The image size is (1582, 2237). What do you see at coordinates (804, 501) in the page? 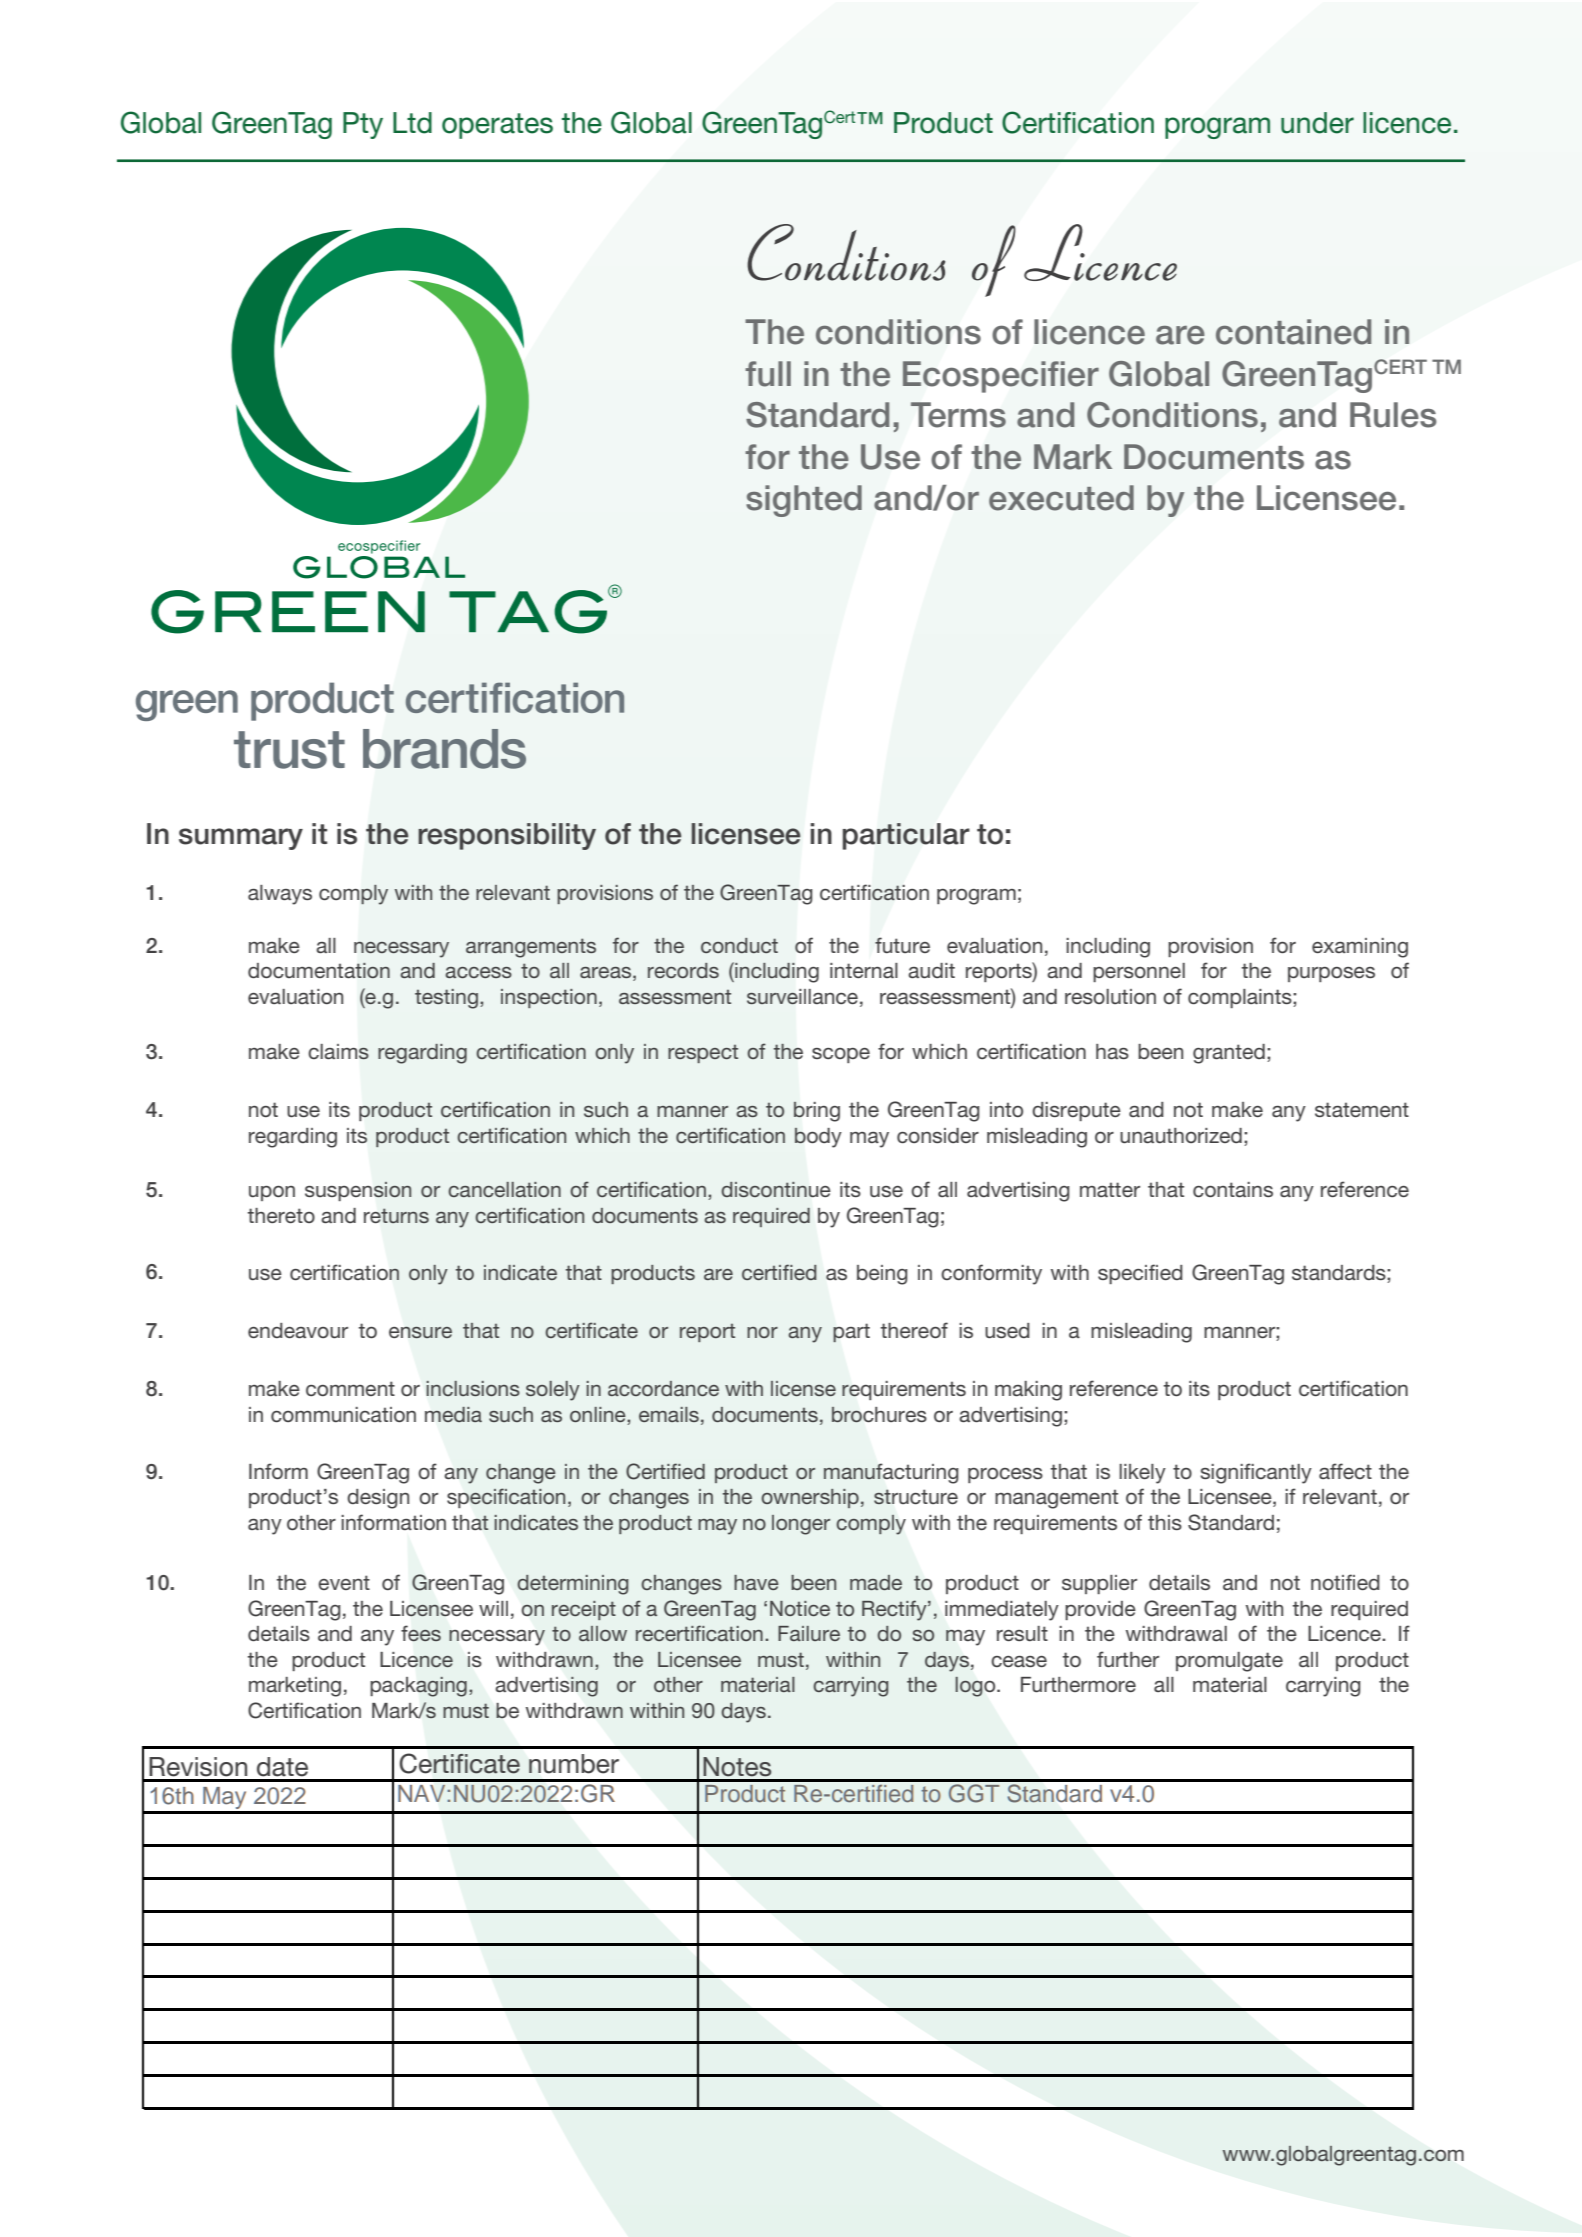
I see `sighted` at bounding box center [804, 501].
